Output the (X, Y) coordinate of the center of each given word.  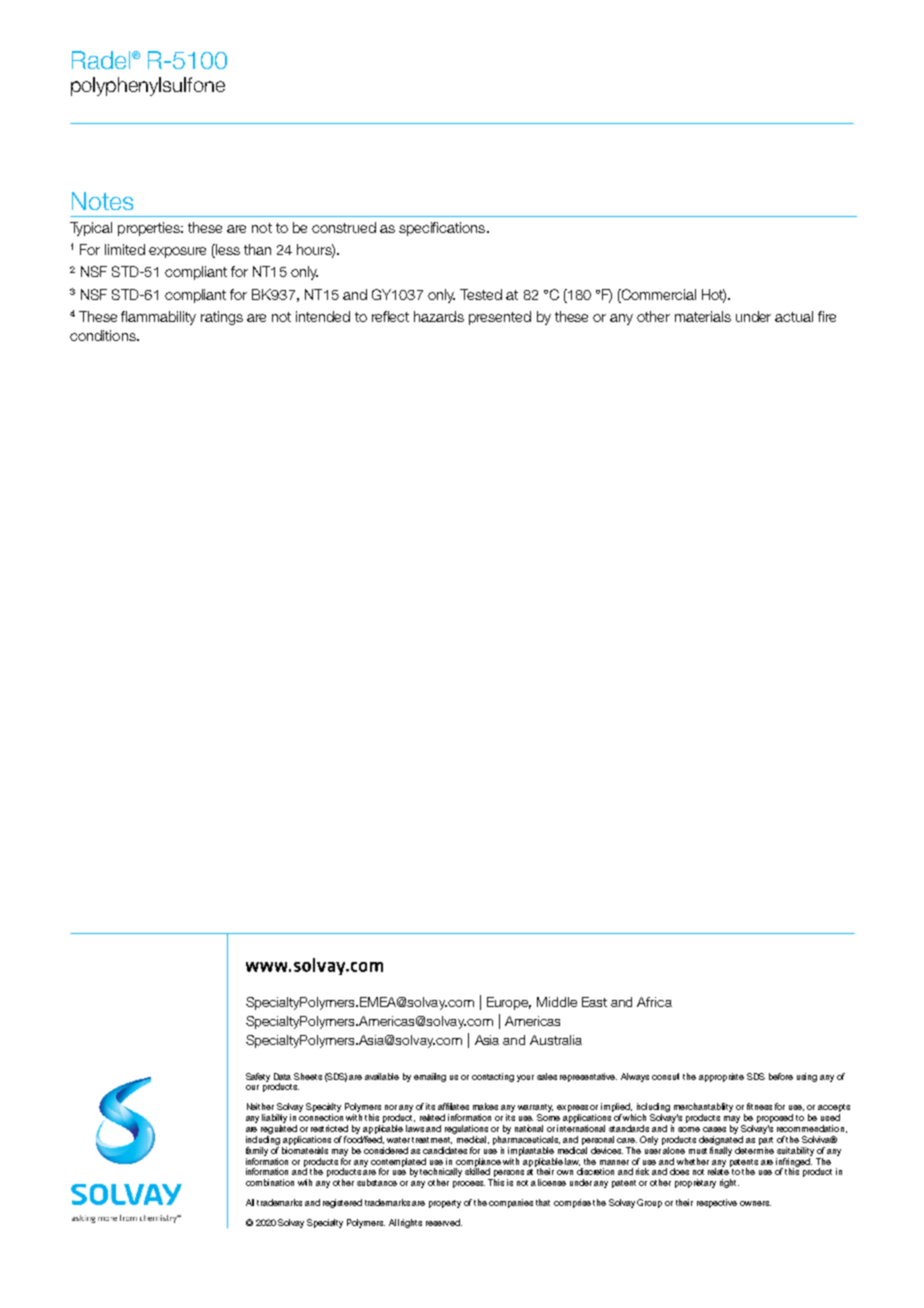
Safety (258, 1077)
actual (794, 316)
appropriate (721, 1077)
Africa (654, 1002)
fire (827, 316)
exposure (177, 252)
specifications (443, 229)
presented (500, 318)
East (594, 1002)
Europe (509, 1003)
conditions (104, 335)
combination (270, 1182)
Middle (557, 1002)
